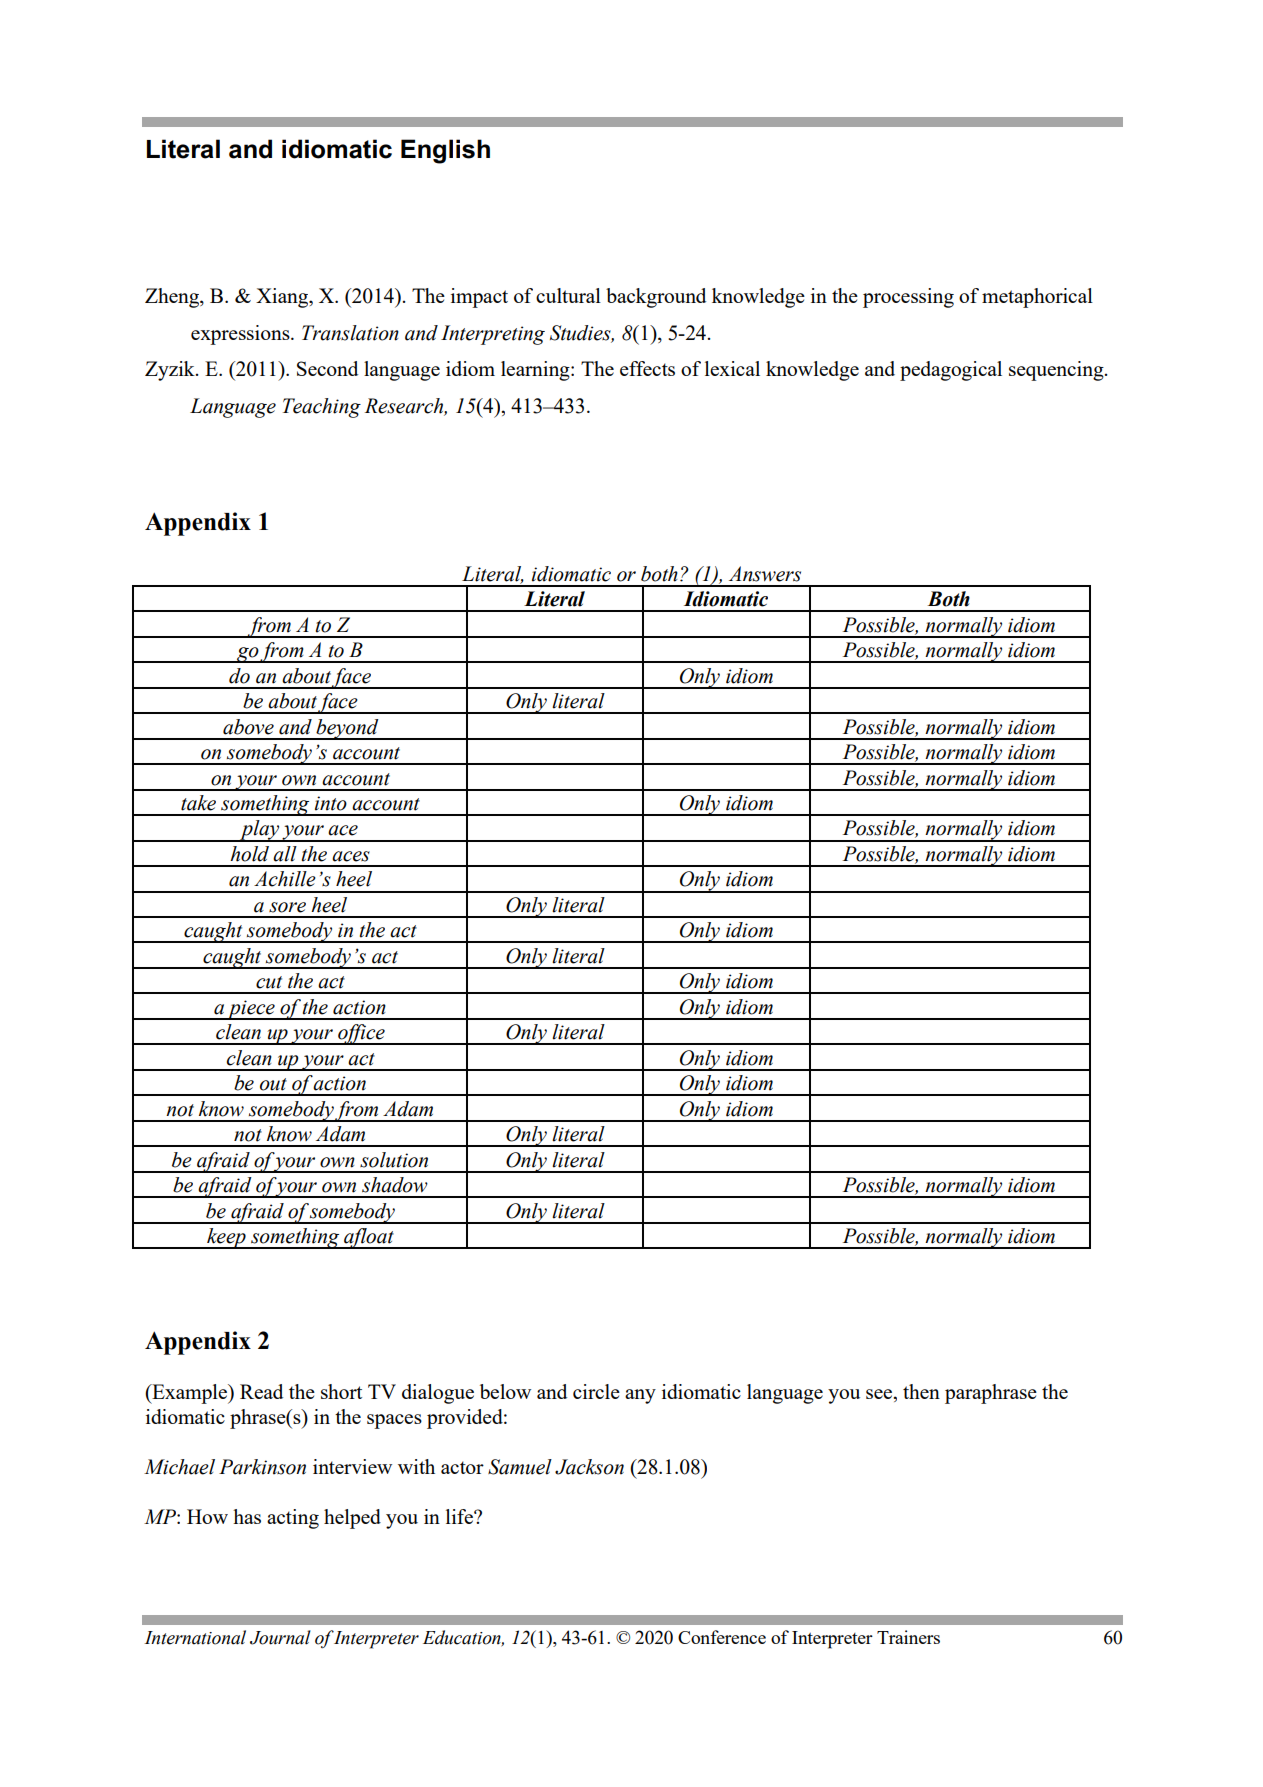 This screenshot has height=1787, width=1263. I want to click on Zheng, so click(173, 298).
